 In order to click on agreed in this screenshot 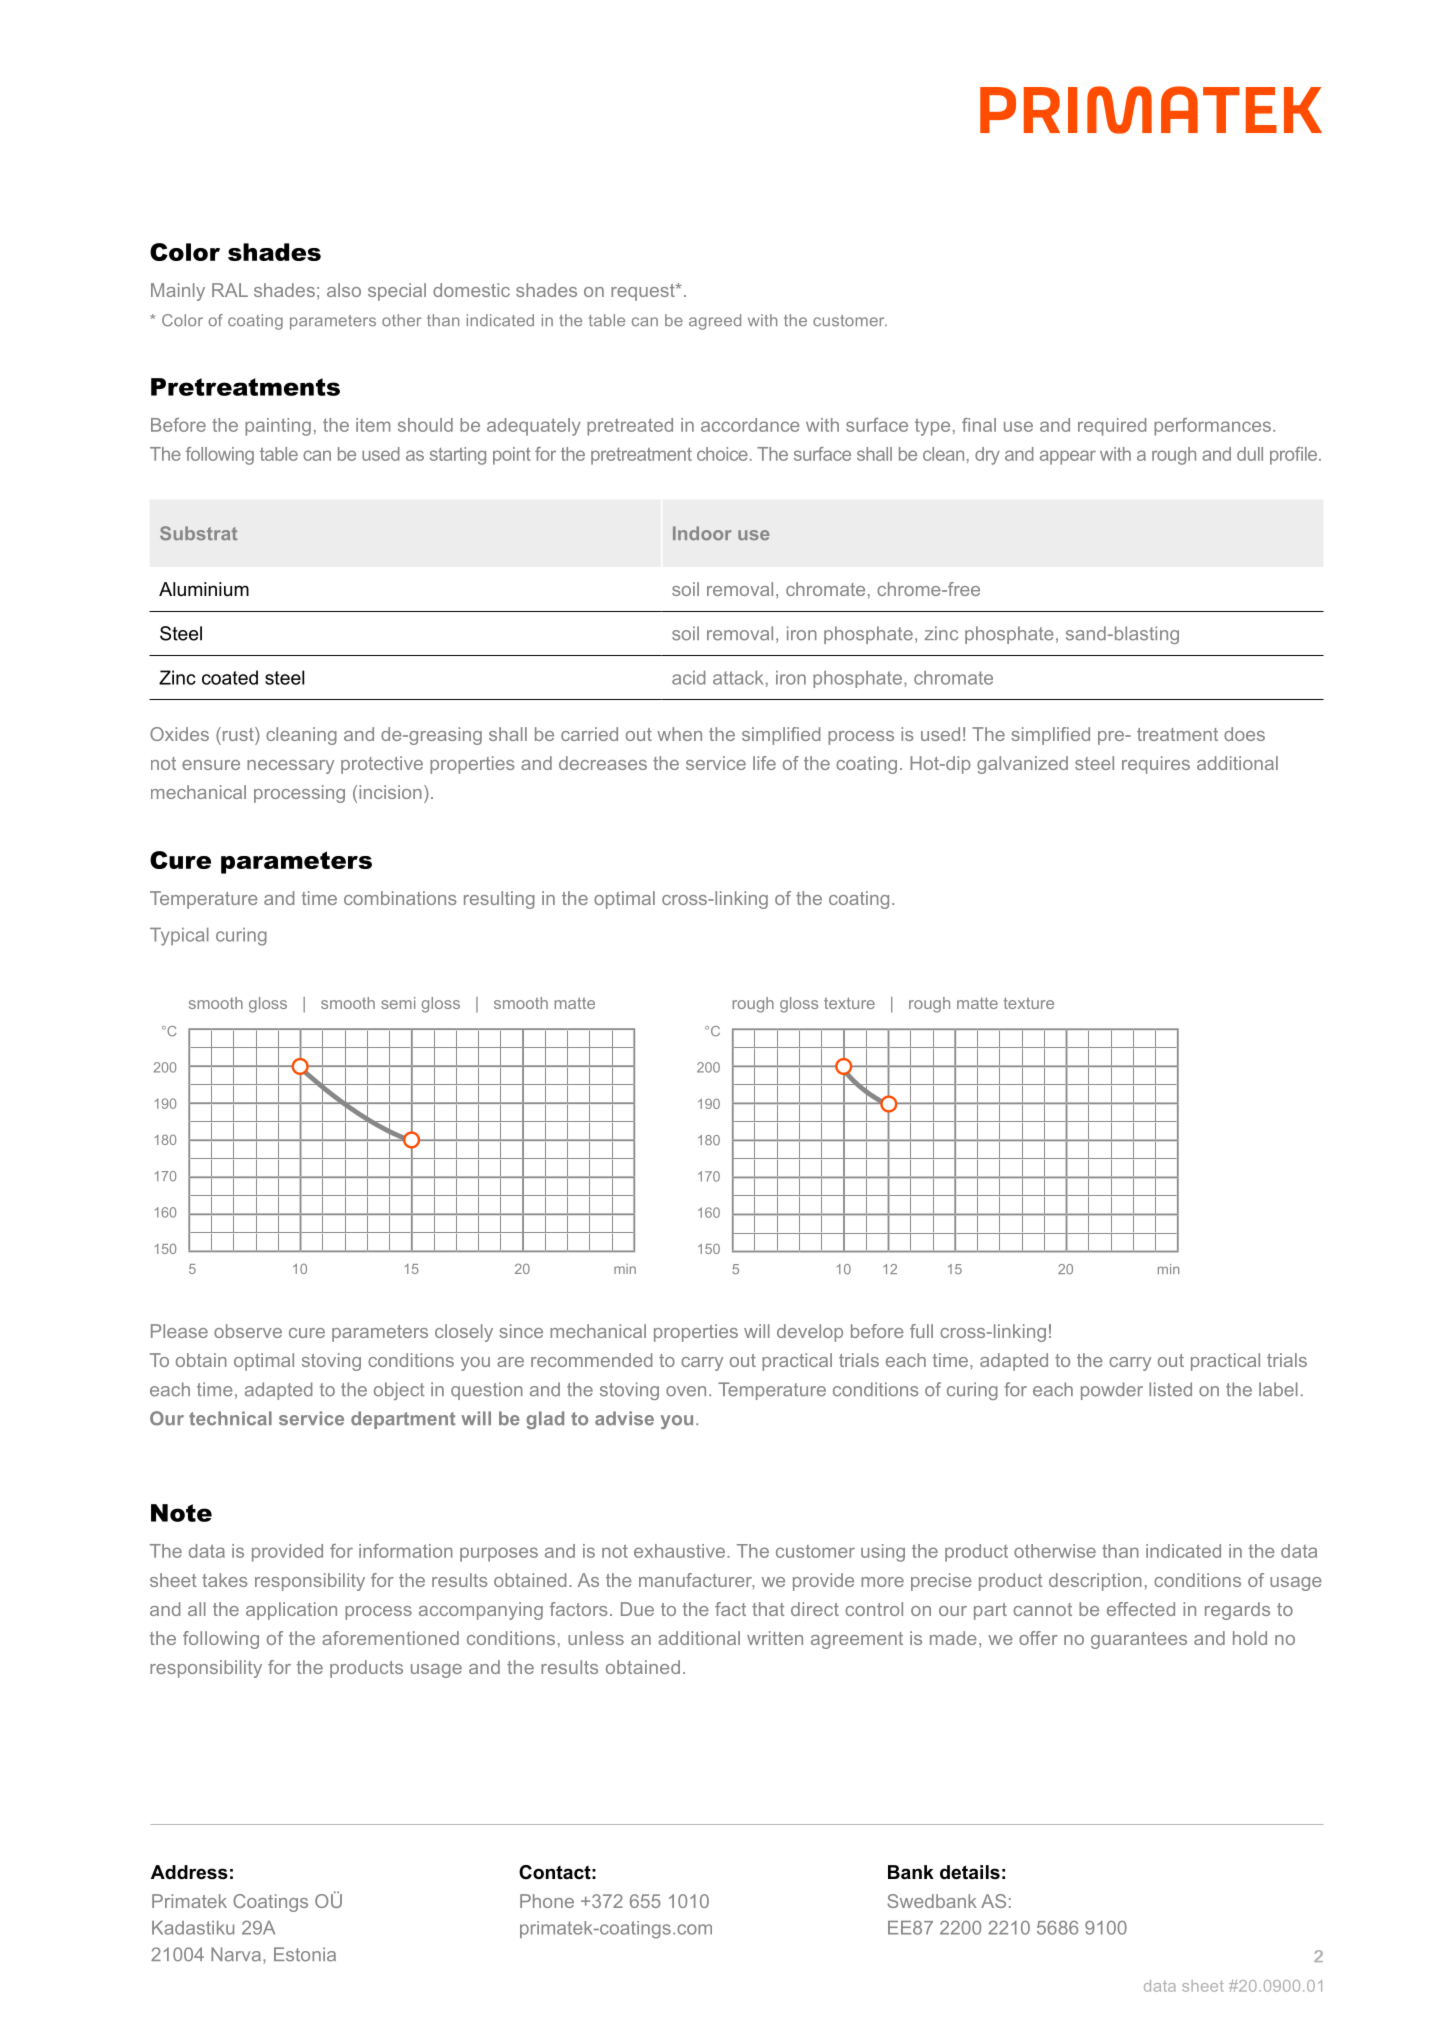, I will do `click(715, 322)`.
